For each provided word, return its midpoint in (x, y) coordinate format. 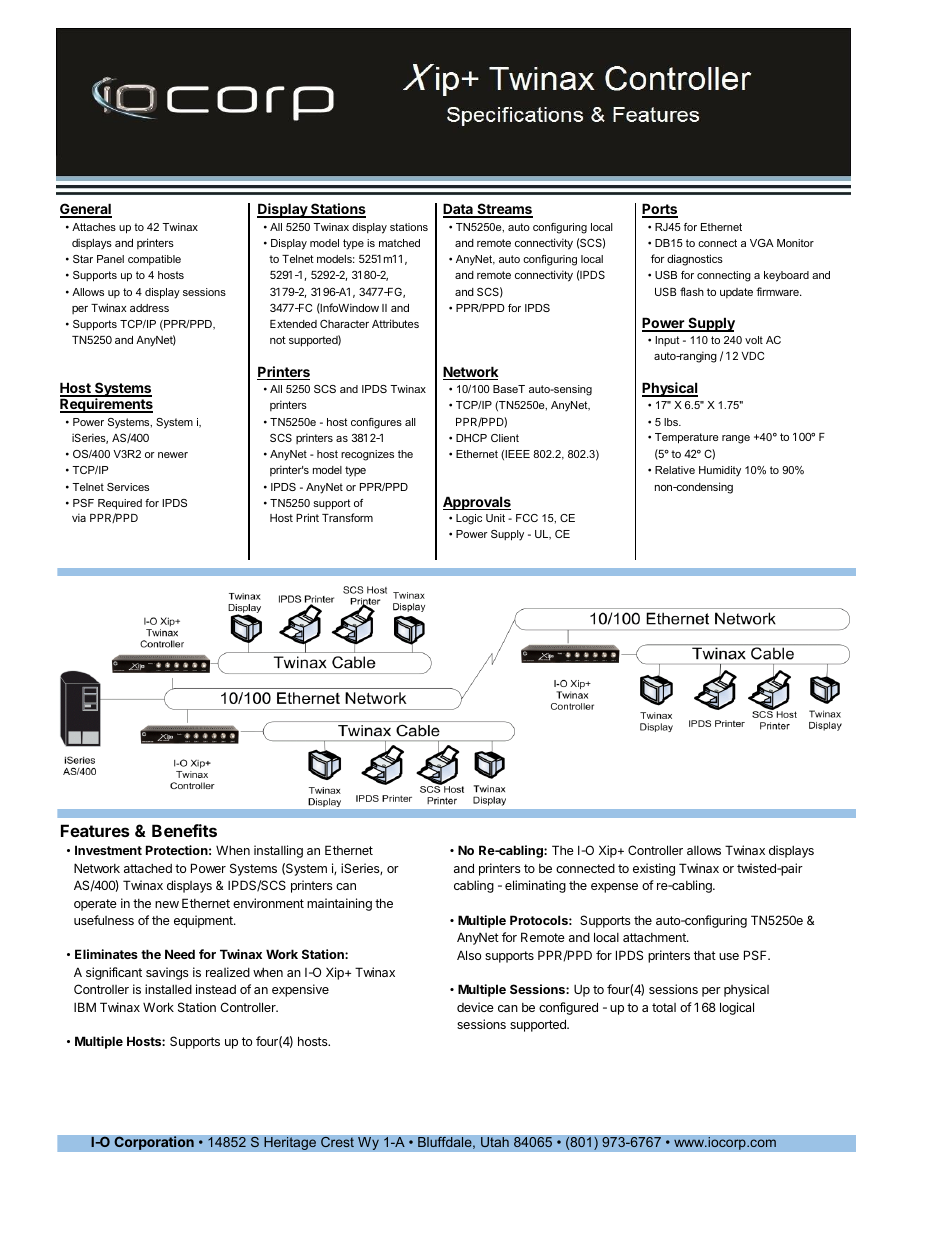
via (79, 517)
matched (399, 243)
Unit (495, 518)
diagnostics (695, 260)
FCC (527, 518)
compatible (154, 260)
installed (168, 989)
